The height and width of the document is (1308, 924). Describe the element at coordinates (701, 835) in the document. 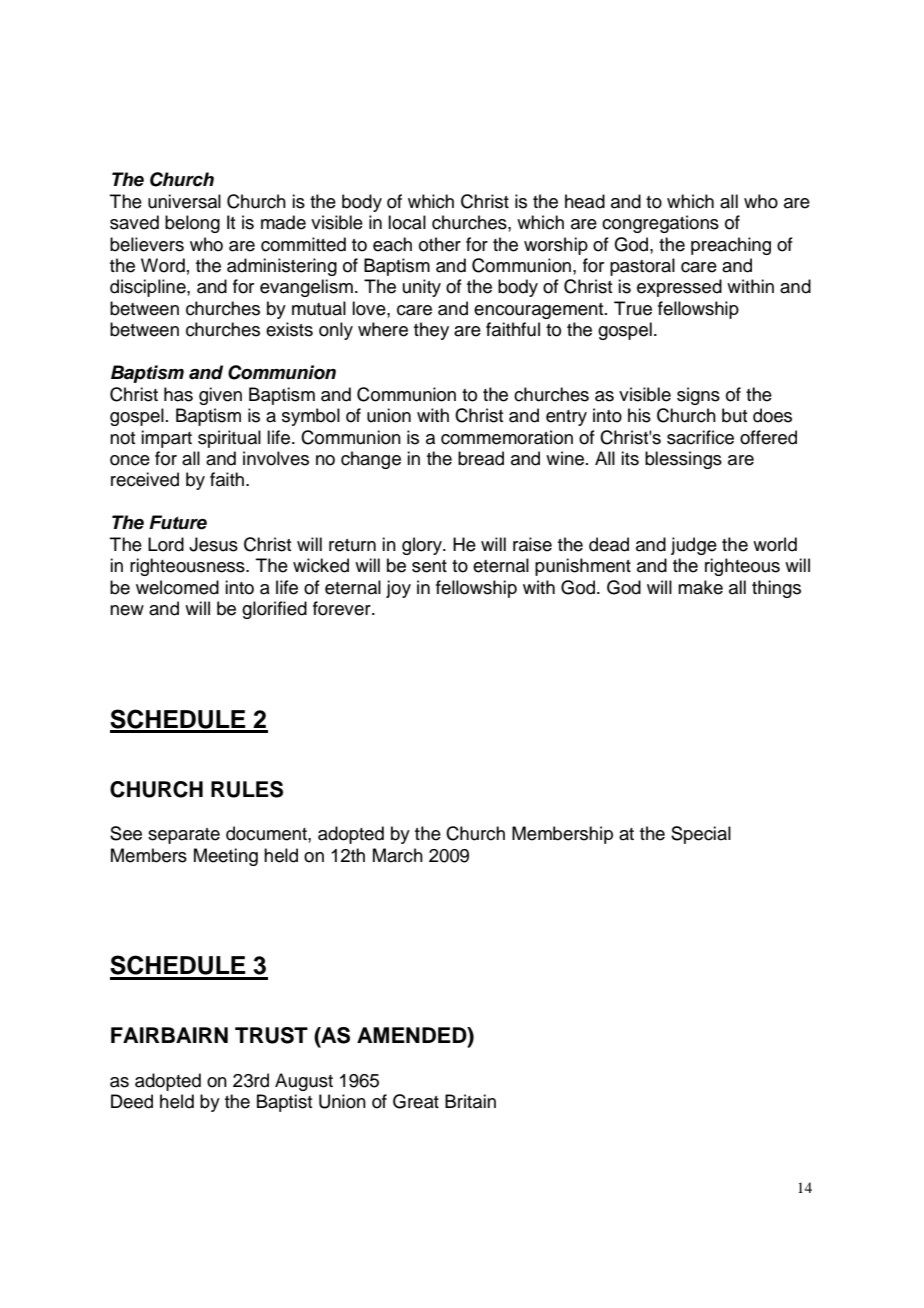

I see `Special` at that location.
